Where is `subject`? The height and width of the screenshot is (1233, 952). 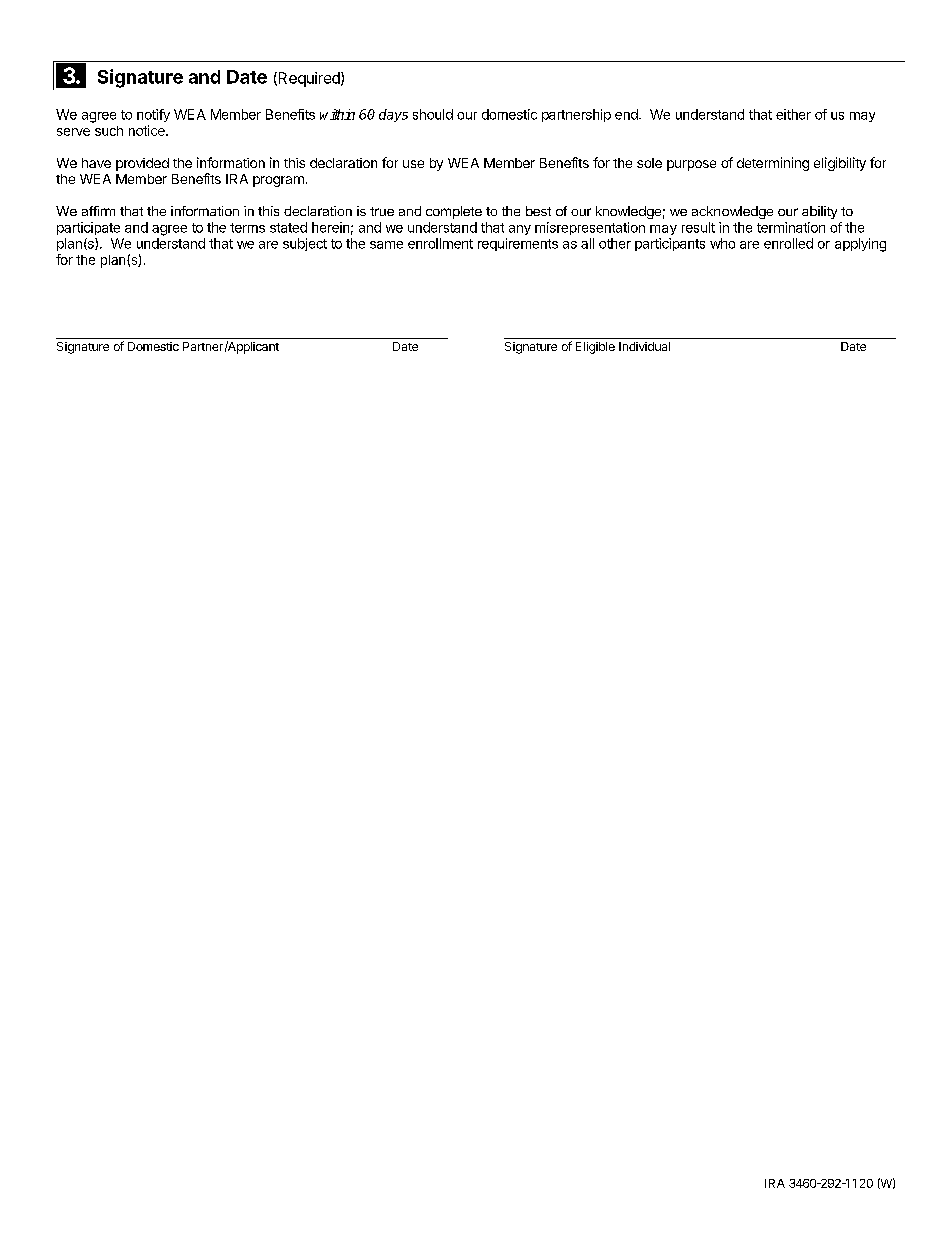 subject is located at coordinates (305, 244).
